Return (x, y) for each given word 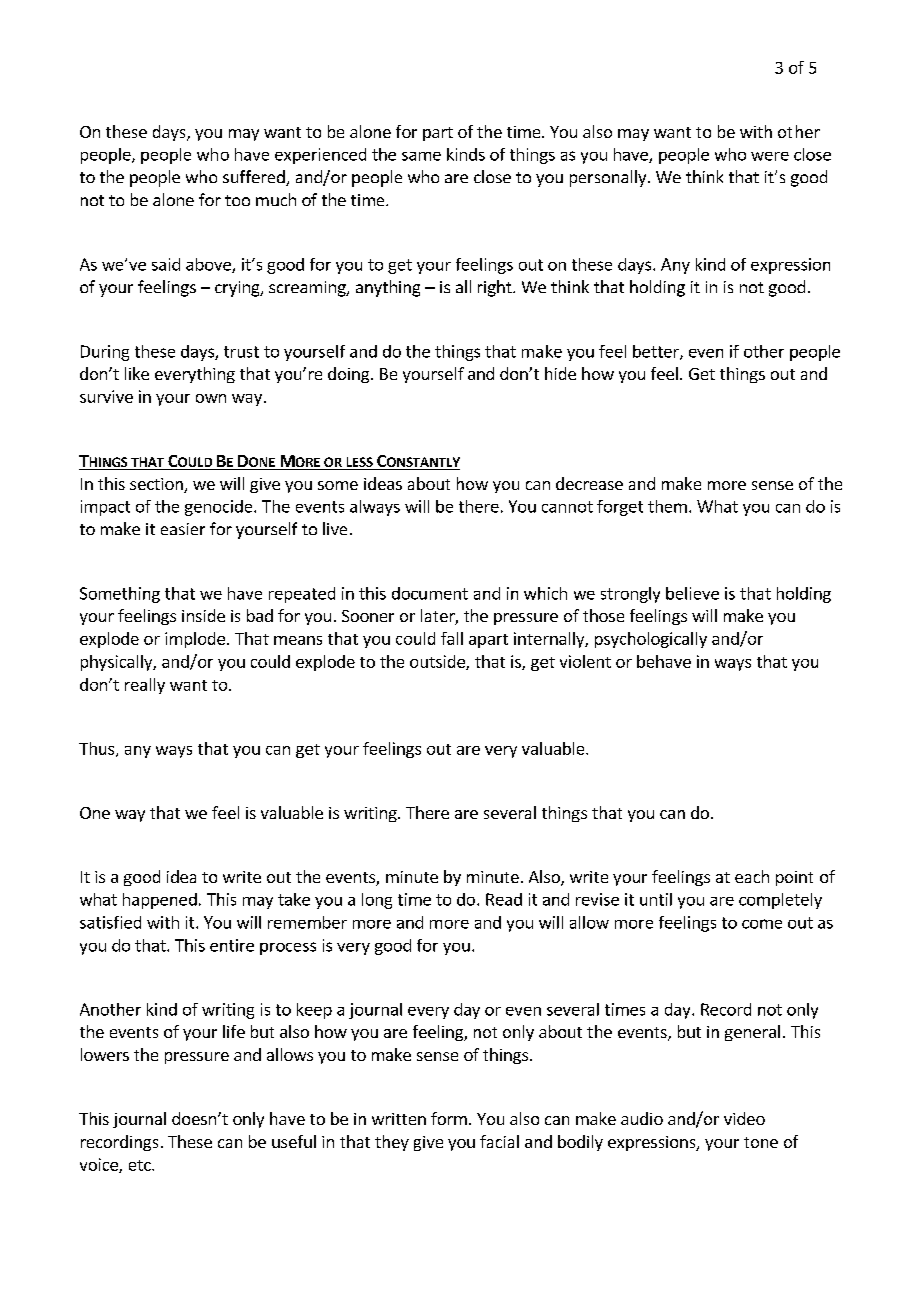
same (421, 156)
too (237, 200)
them (667, 506)
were (770, 156)
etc (141, 1165)
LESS (359, 463)
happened (160, 901)
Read (504, 899)
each (752, 876)
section (156, 484)
